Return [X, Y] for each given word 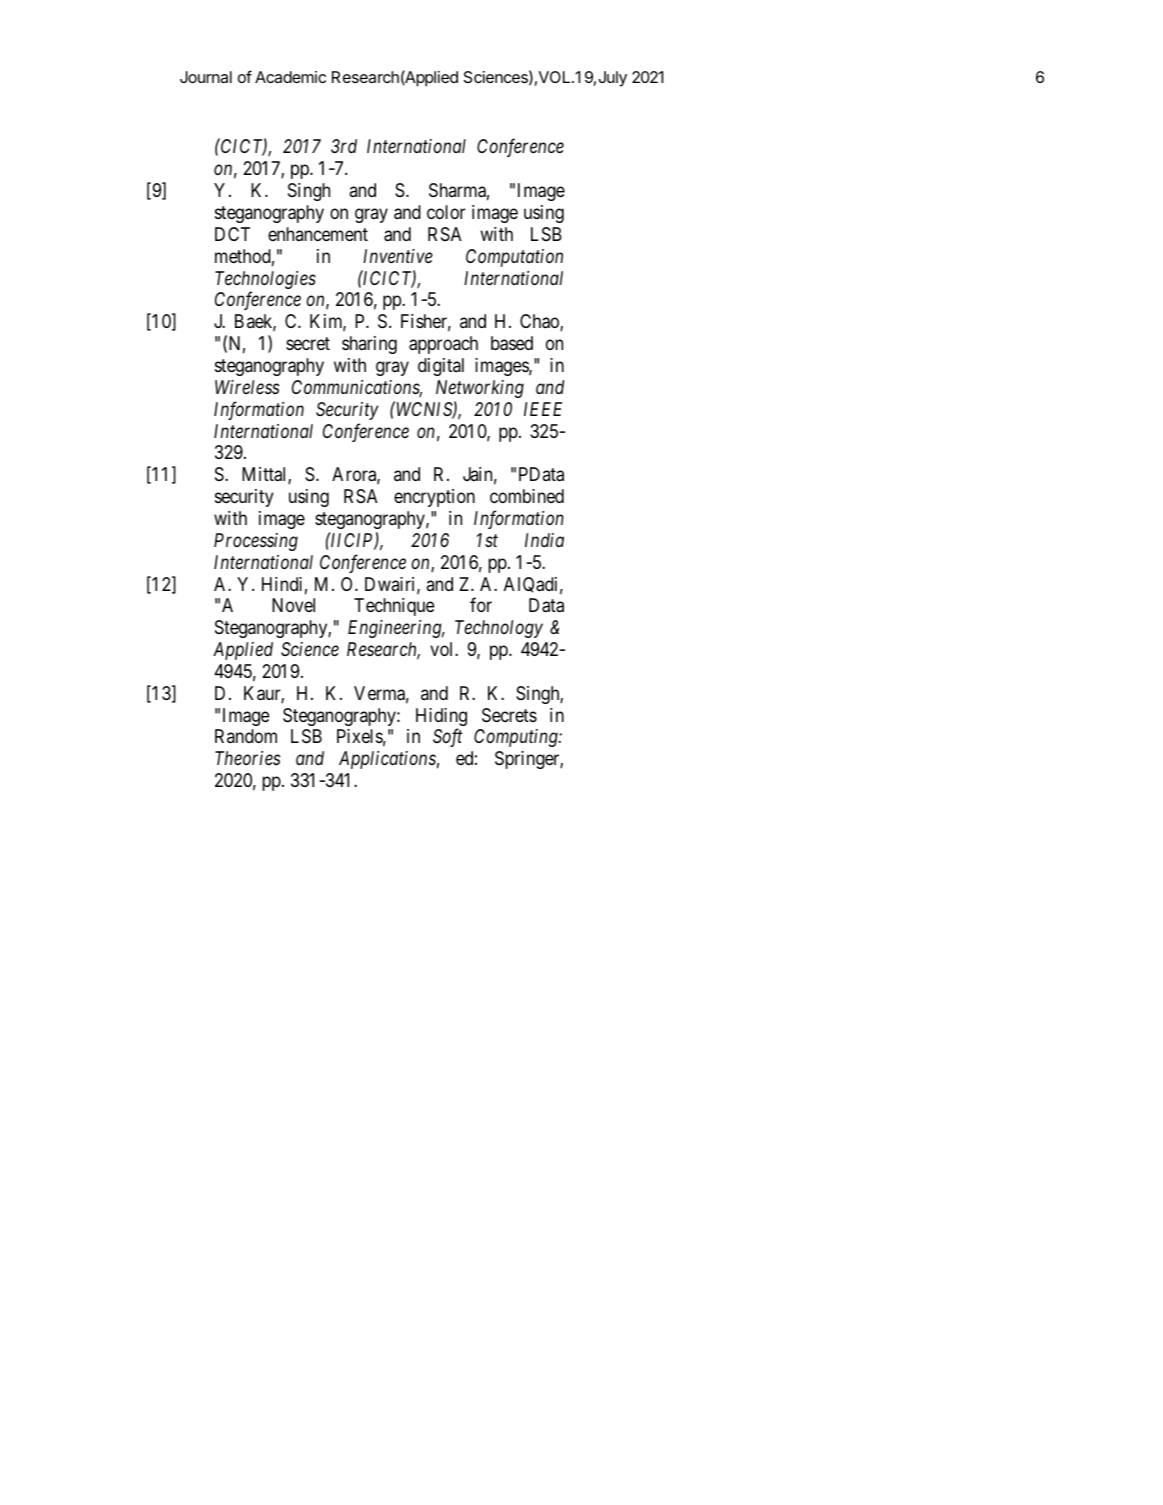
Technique [394, 607]
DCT [232, 234]
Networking [480, 389]
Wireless [247, 387]
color [446, 212]
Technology [499, 629]
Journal [206, 77]
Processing [256, 542]
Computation [514, 258]
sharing [369, 345]
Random [246, 736]
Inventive [398, 256]
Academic [290, 77]
